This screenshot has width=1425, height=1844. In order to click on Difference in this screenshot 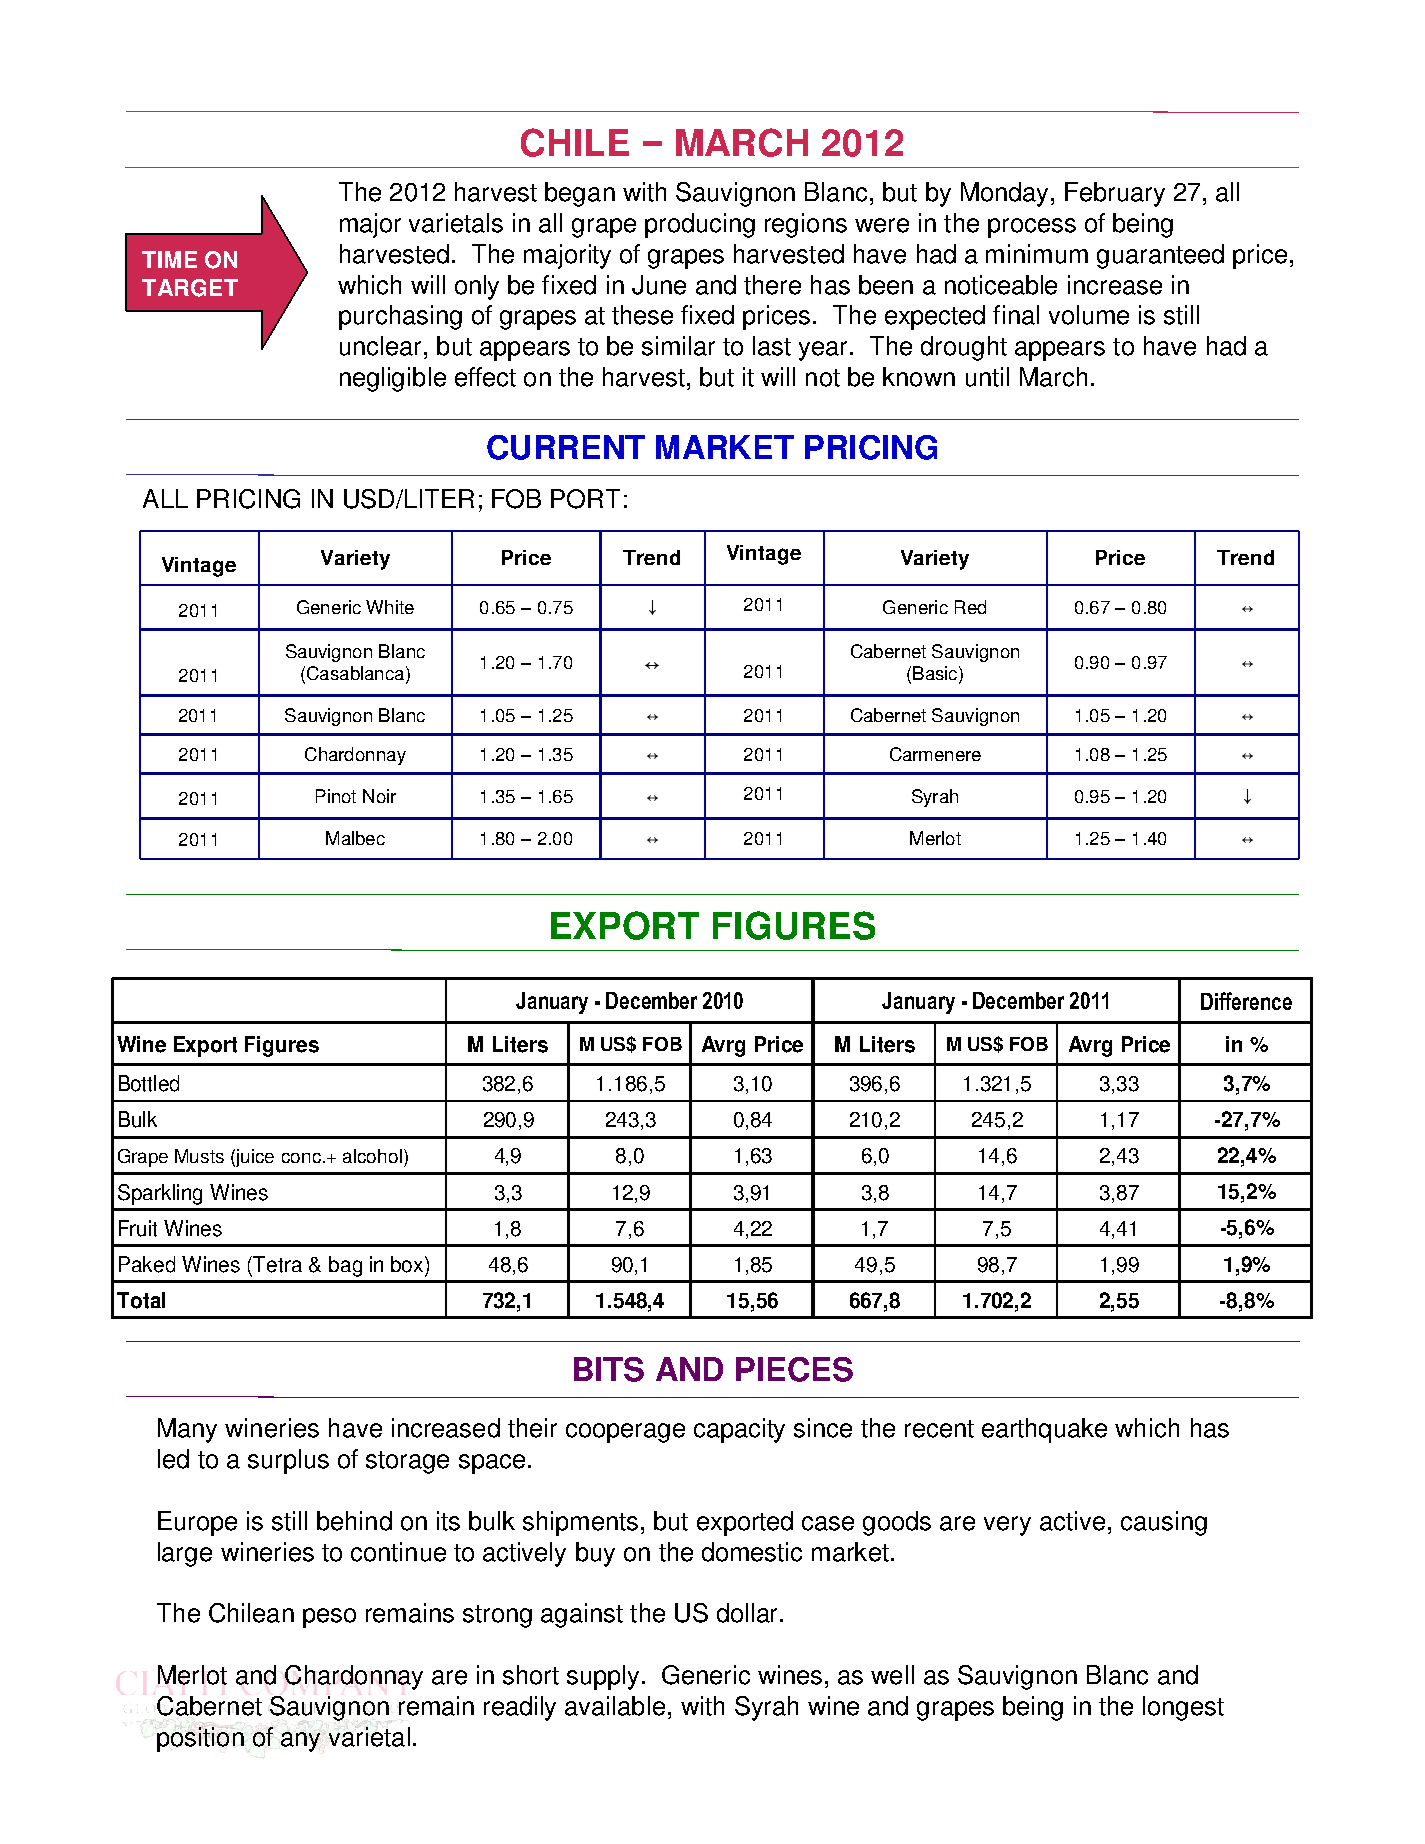, I will do `click(1246, 1001)`.
